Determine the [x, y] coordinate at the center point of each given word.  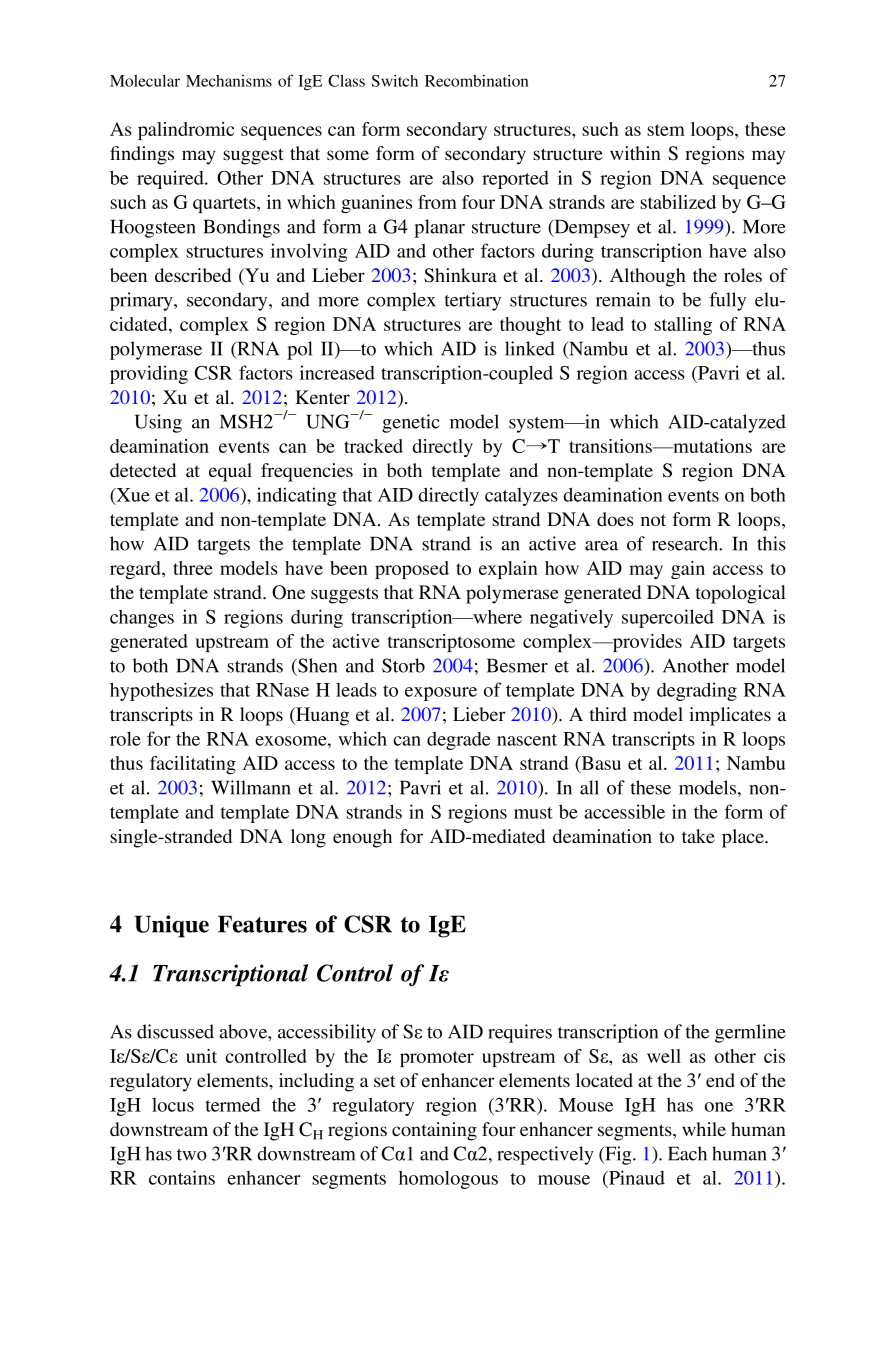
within [635, 153]
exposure [441, 694]
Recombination [476, 80]
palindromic [186, 131]
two [192, 1155]
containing [434, 1131]
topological [740, 594]
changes [142, 618]
